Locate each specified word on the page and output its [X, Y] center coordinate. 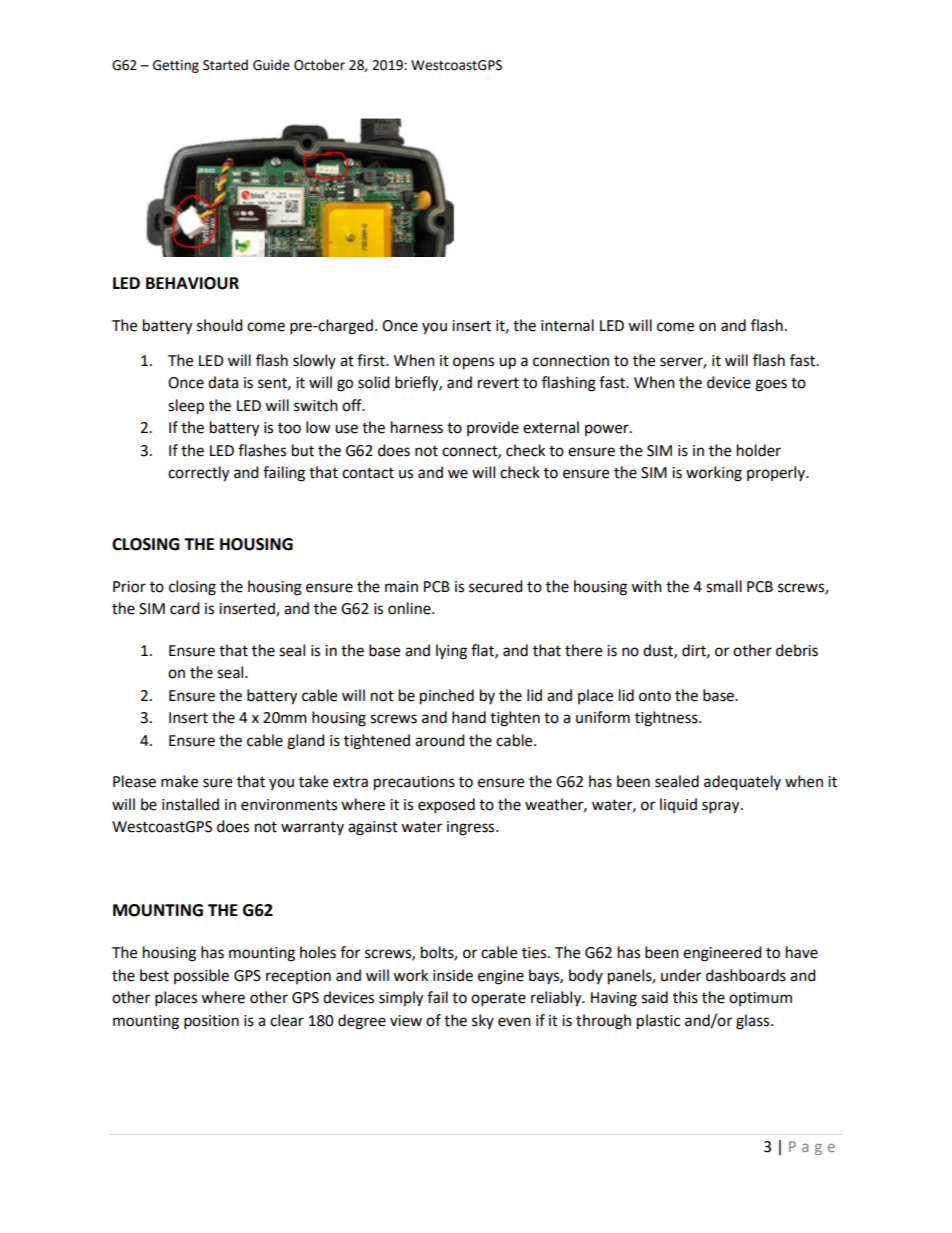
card [185, 608]
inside [453, 975]
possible [201, 976]
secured [496, 586]
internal [567, 325]
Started [225, 65]
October [319, 65]
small [724, 586]
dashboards [746, 975]
